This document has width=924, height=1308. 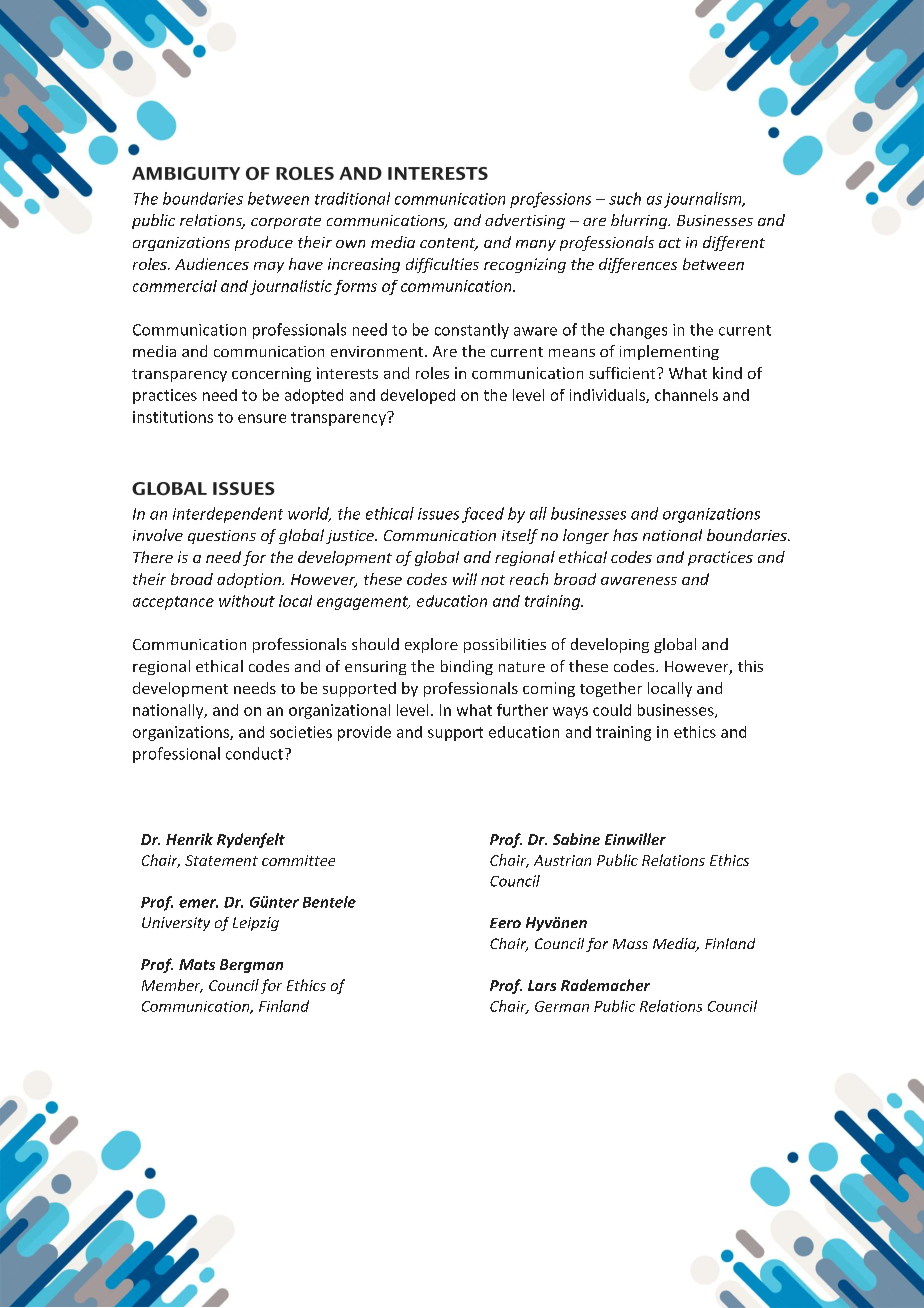 I want to click on provide, so click(x=364, y=733).
